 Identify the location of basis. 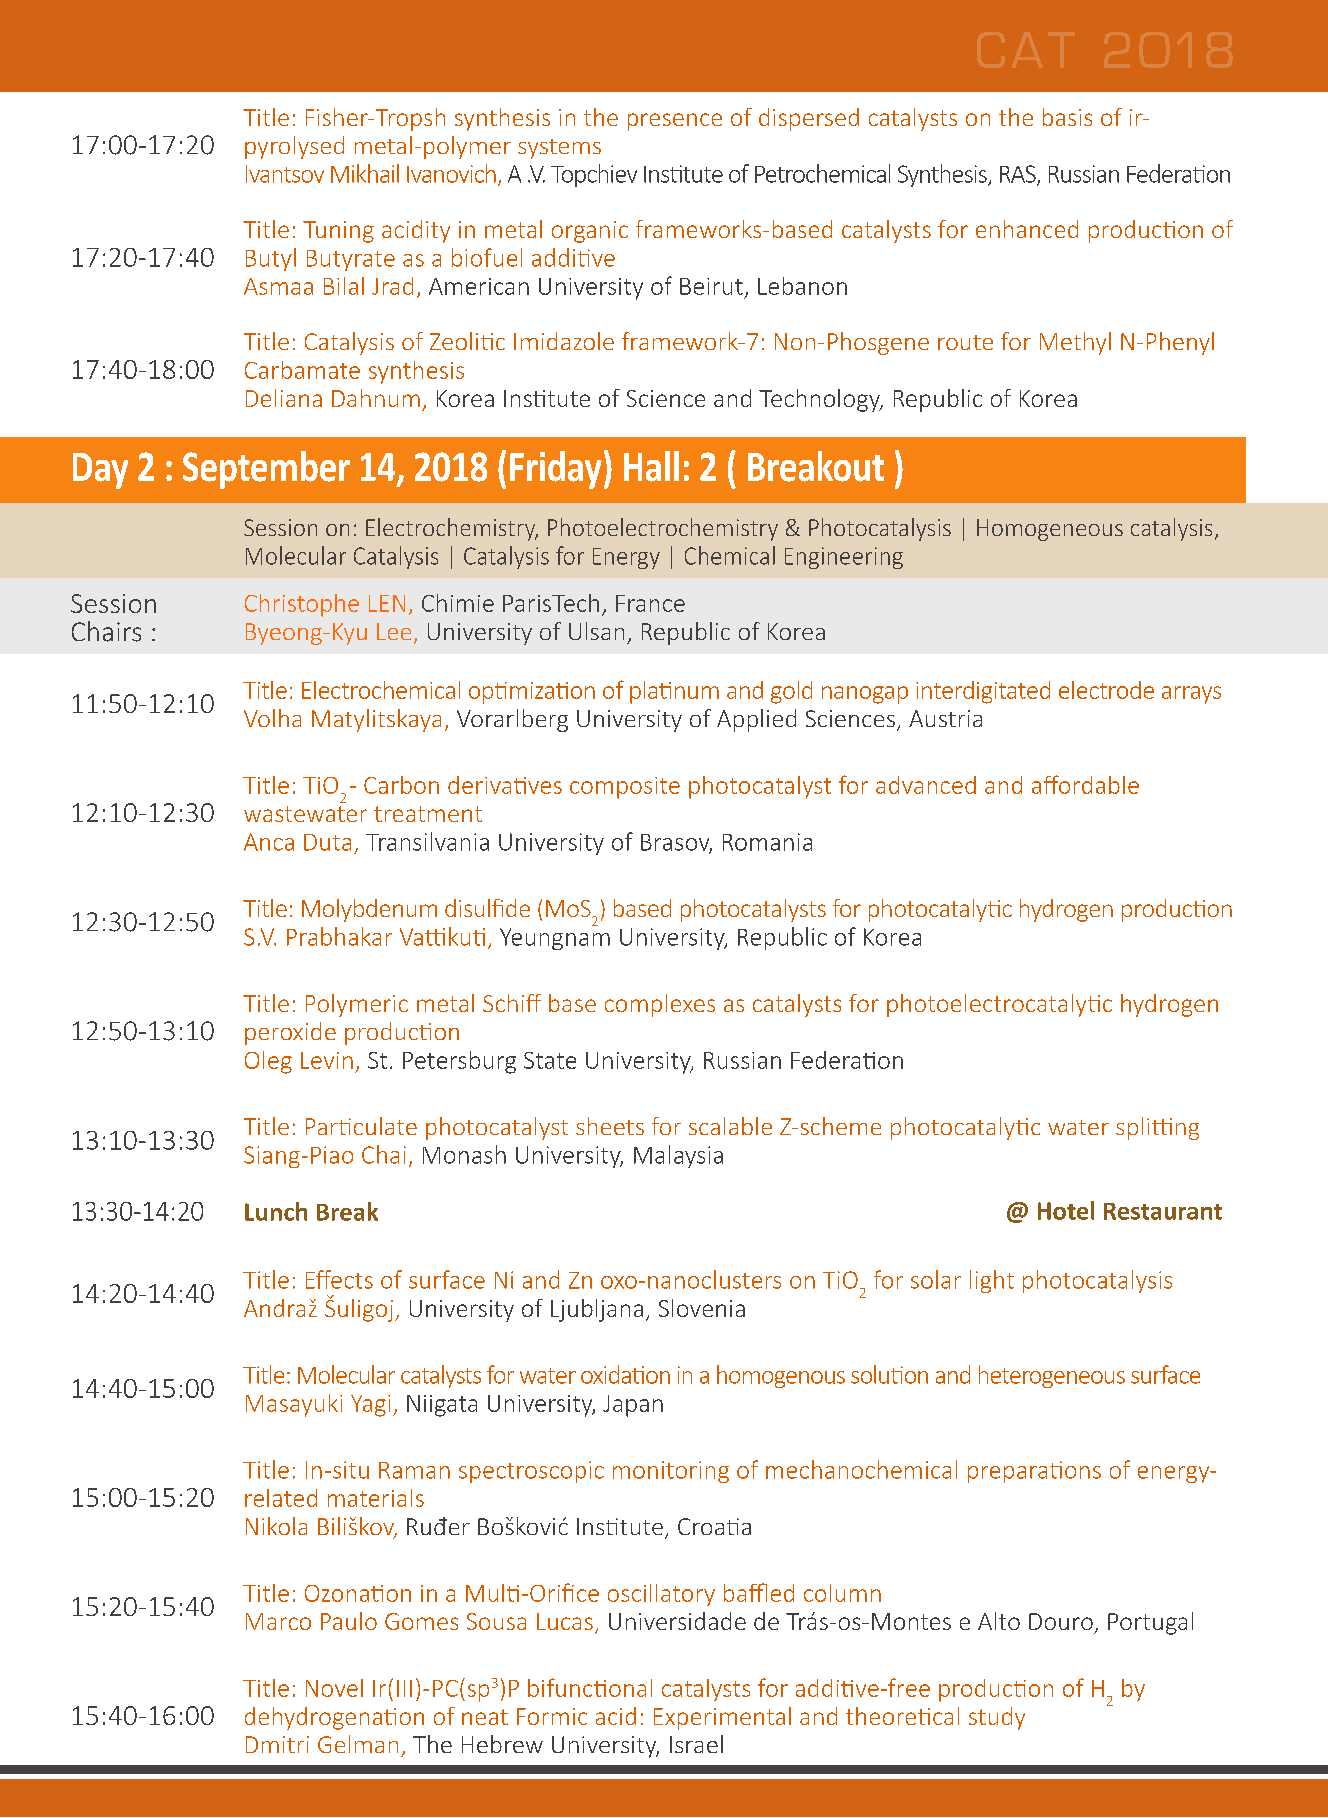
(1067, 117).
